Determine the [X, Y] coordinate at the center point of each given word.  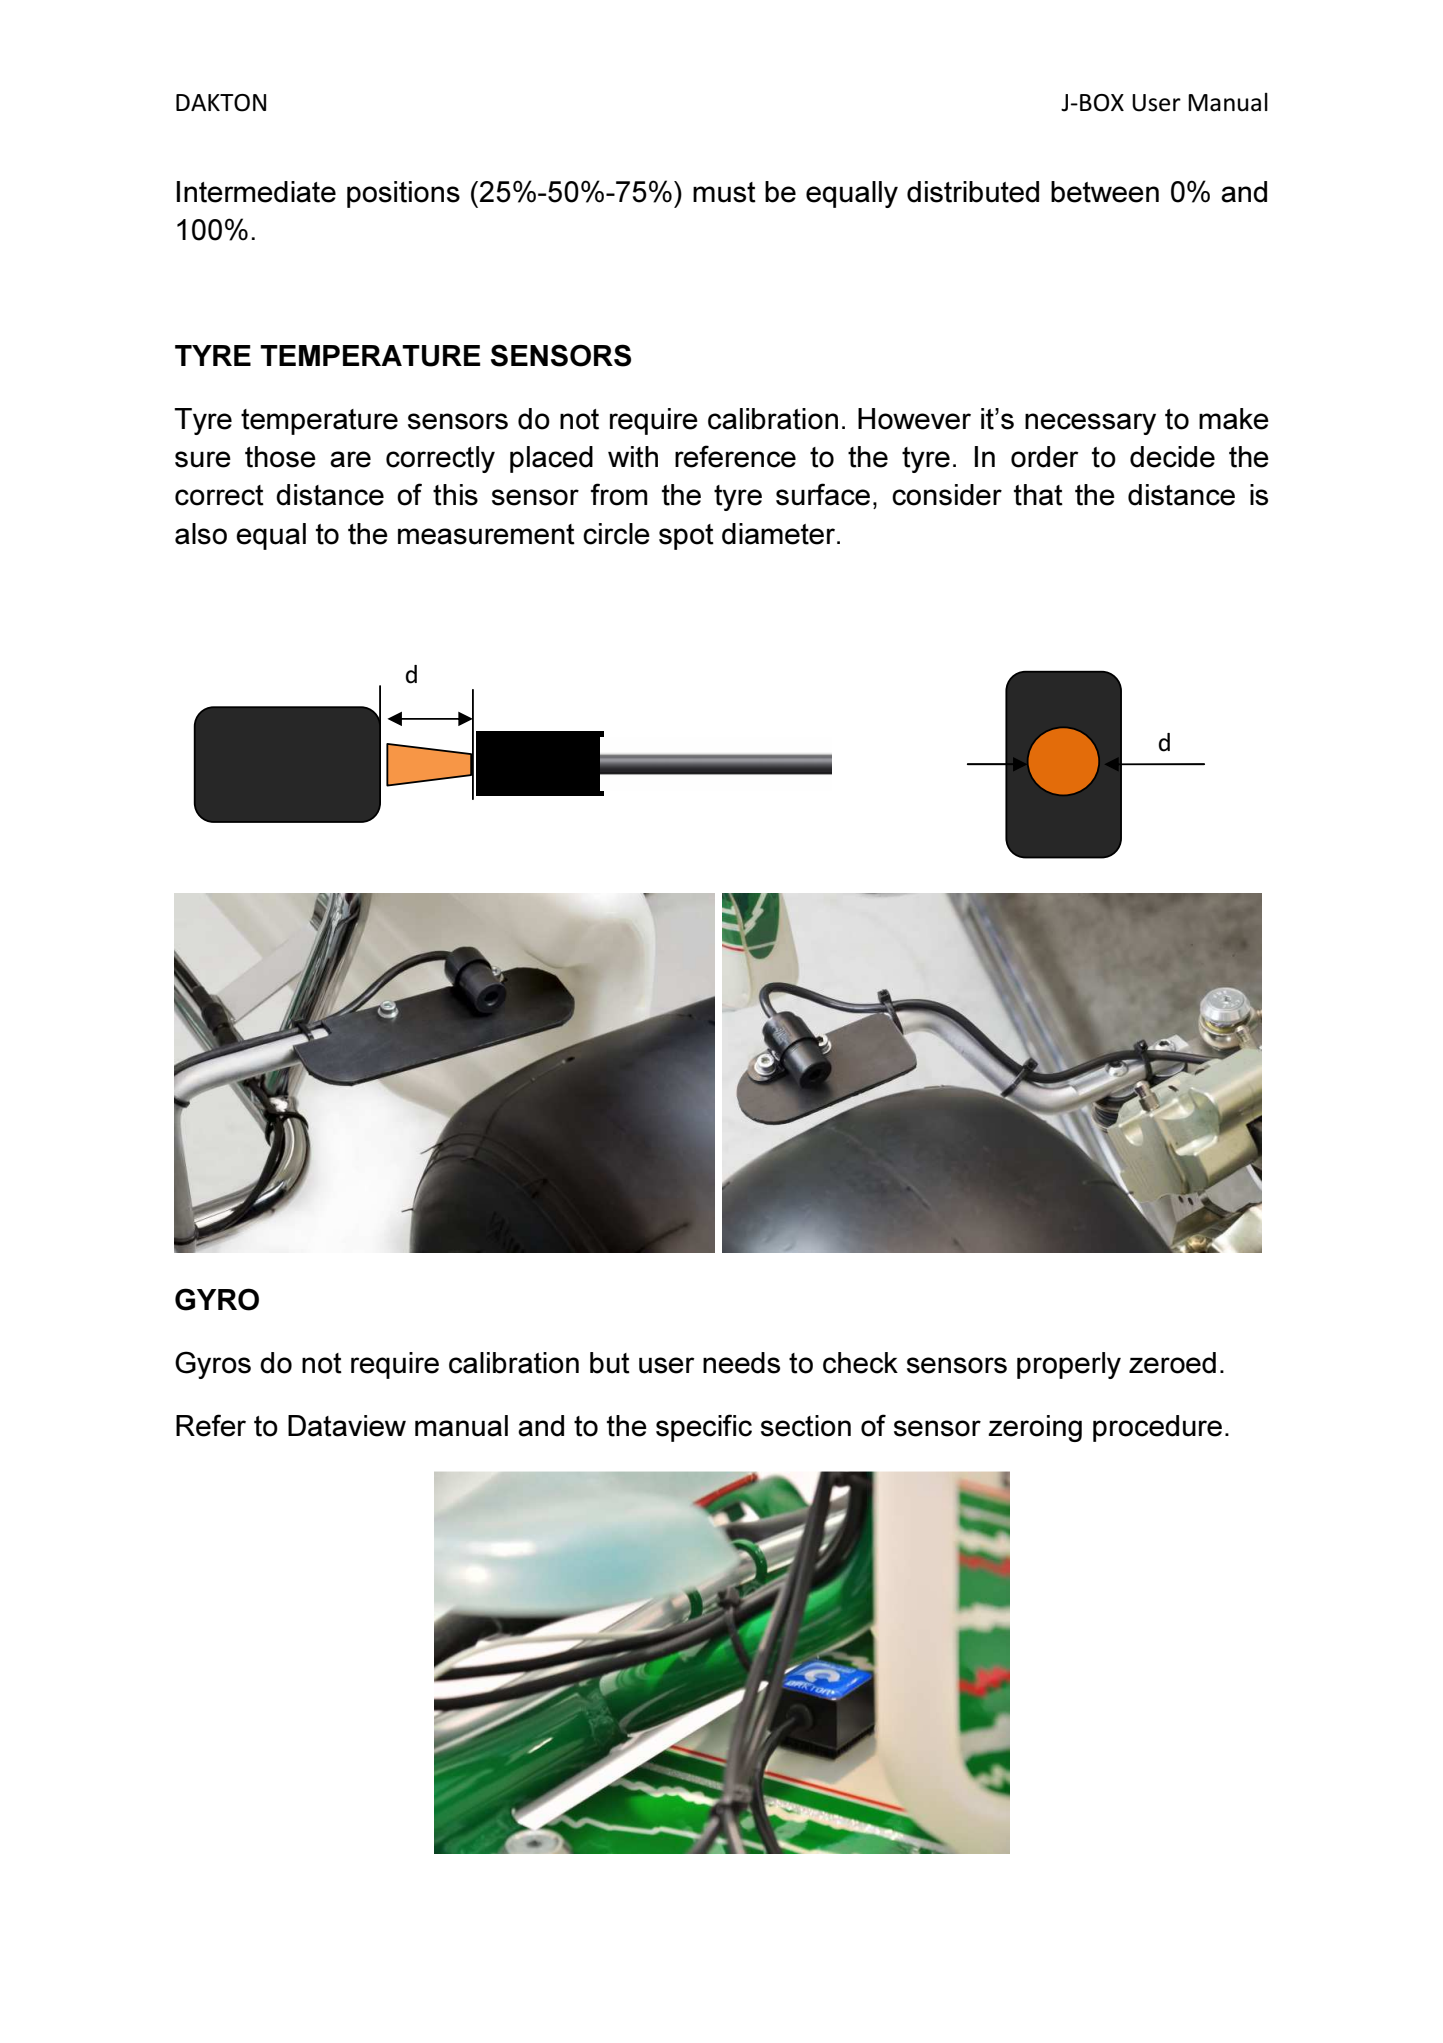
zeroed [1172, 1363]
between [1105, 192]
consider [947, 495]
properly [1069, 1365]
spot [686, 537]
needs [741, 1363]
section [806, 1426]
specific [704, 1428]
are [350, 459]
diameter [778, 534]
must [724, 192]
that [1038, 495]
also [201, 534]
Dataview [347, 1426]
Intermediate [256, 192]
